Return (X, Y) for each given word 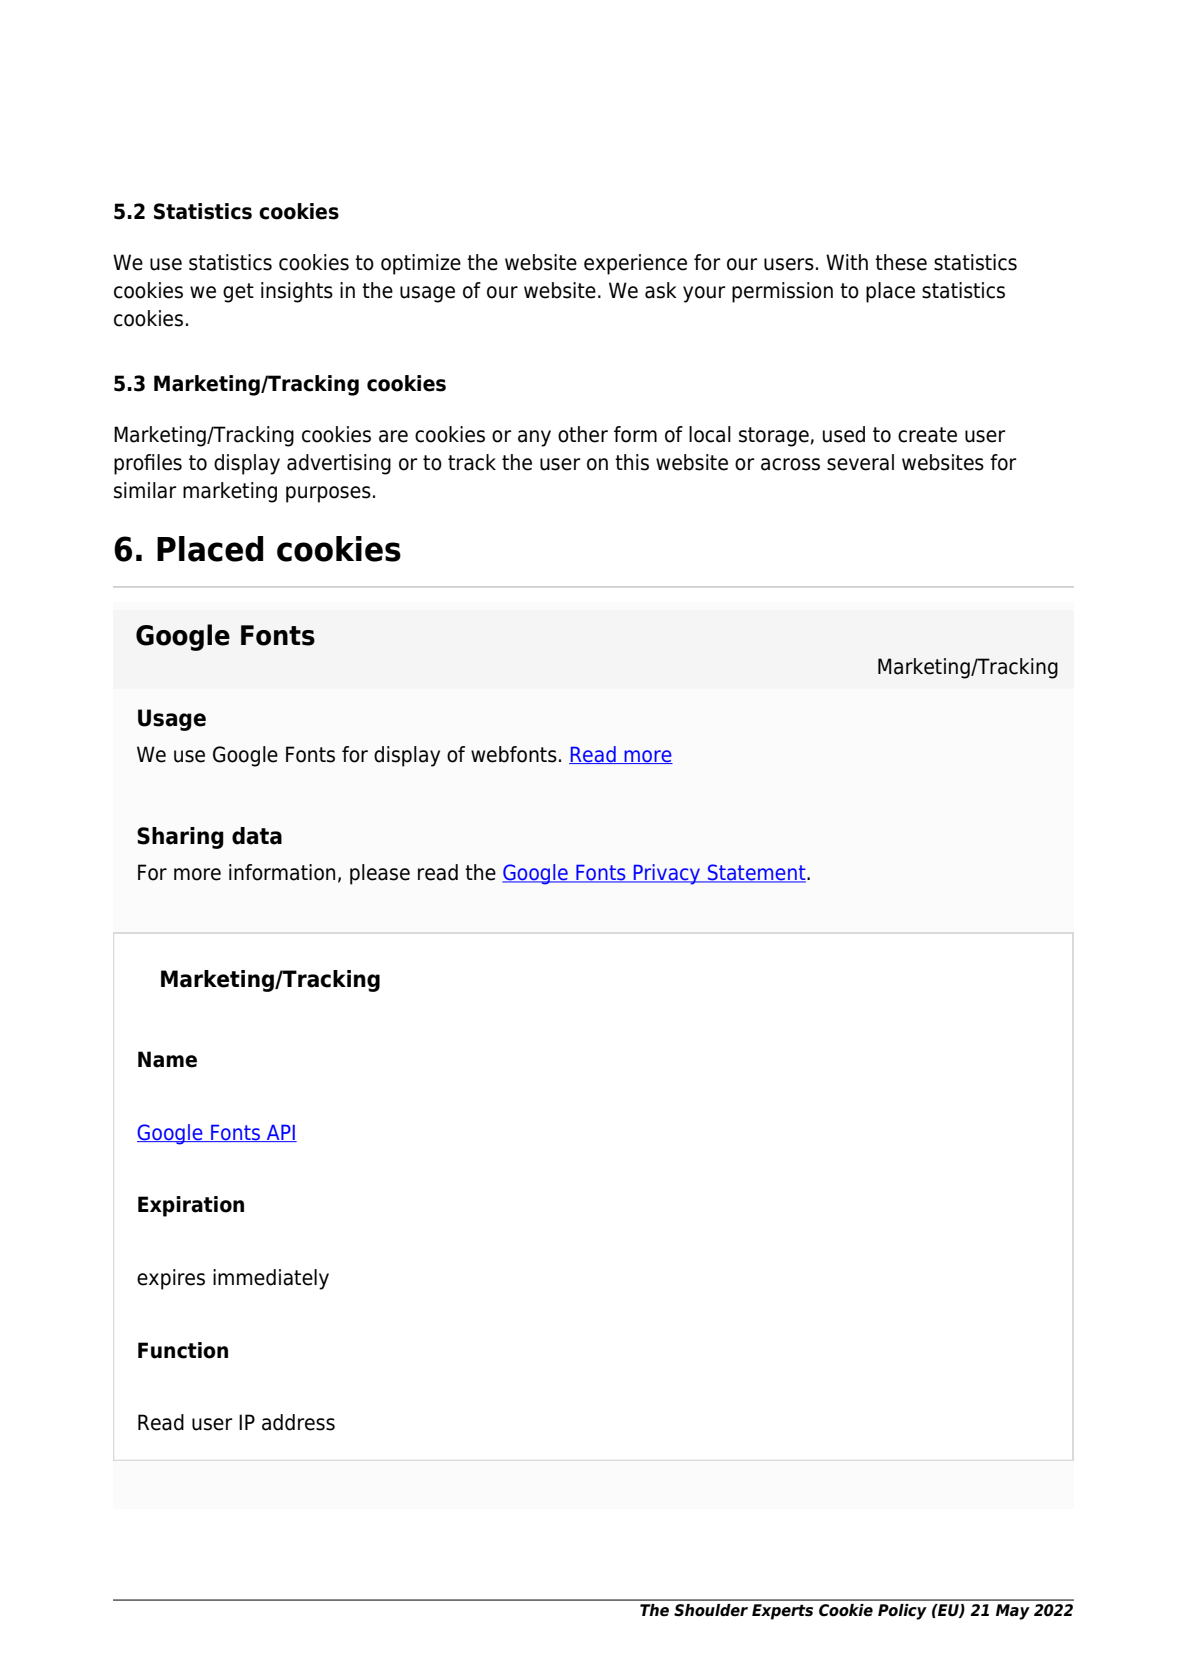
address (298, 1422)
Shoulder (711, 1610)
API (281, 1133)
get (238, 293)
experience (635, 264)
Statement (757, 873)
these (901, 262)
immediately (271, 1279)
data (257, 836)
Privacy (667, 874)
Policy (902, 1612)
